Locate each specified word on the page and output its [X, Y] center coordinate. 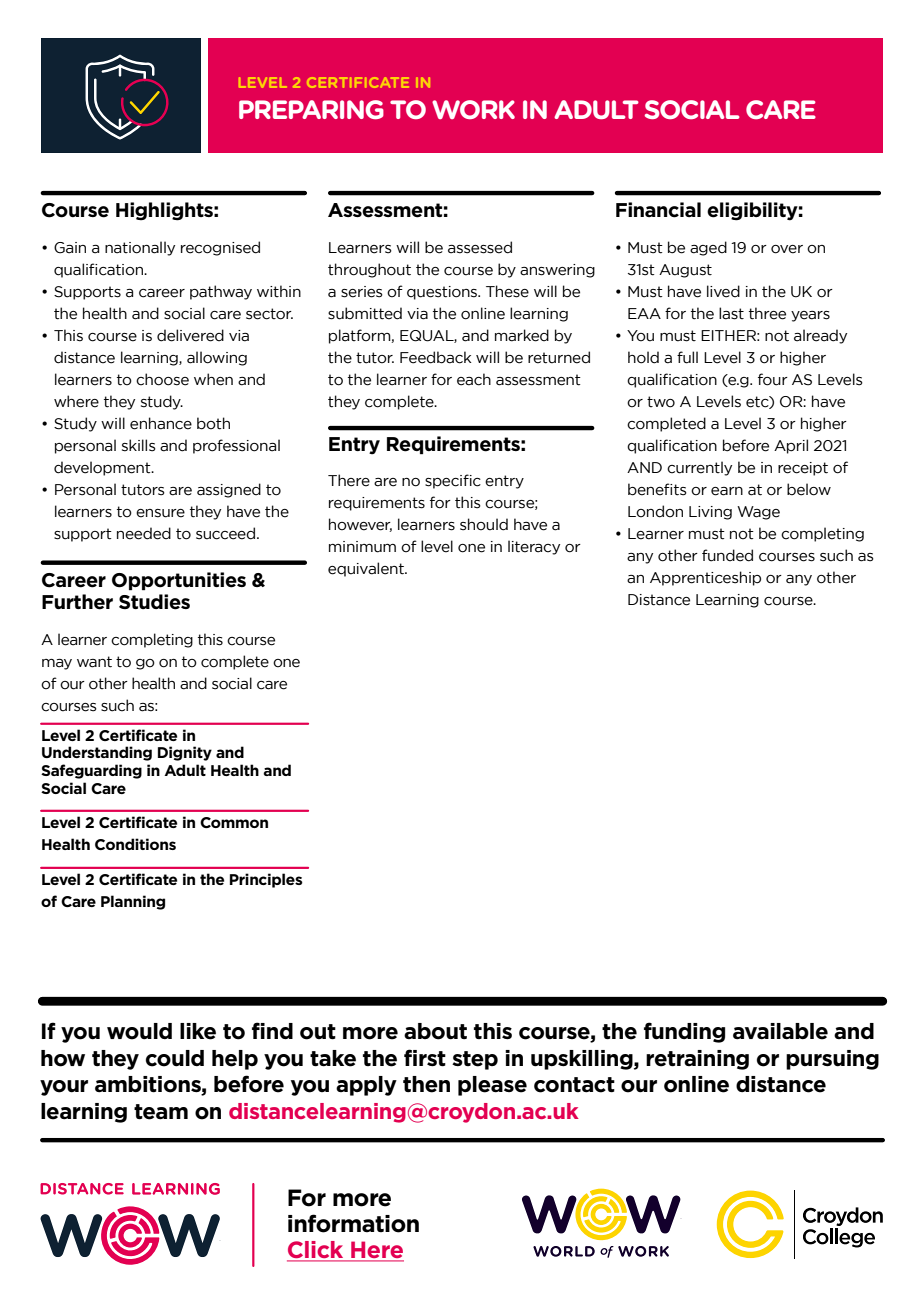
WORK [473, 109]
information [353, 1223]
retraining [697, 1060]
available [780, 1031]
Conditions [135, 844]
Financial [658, 210]
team [161, 1112]
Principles [266, 880]
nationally [140, 248]
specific [453, 481]
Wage [758, 513]
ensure [160, 513]
